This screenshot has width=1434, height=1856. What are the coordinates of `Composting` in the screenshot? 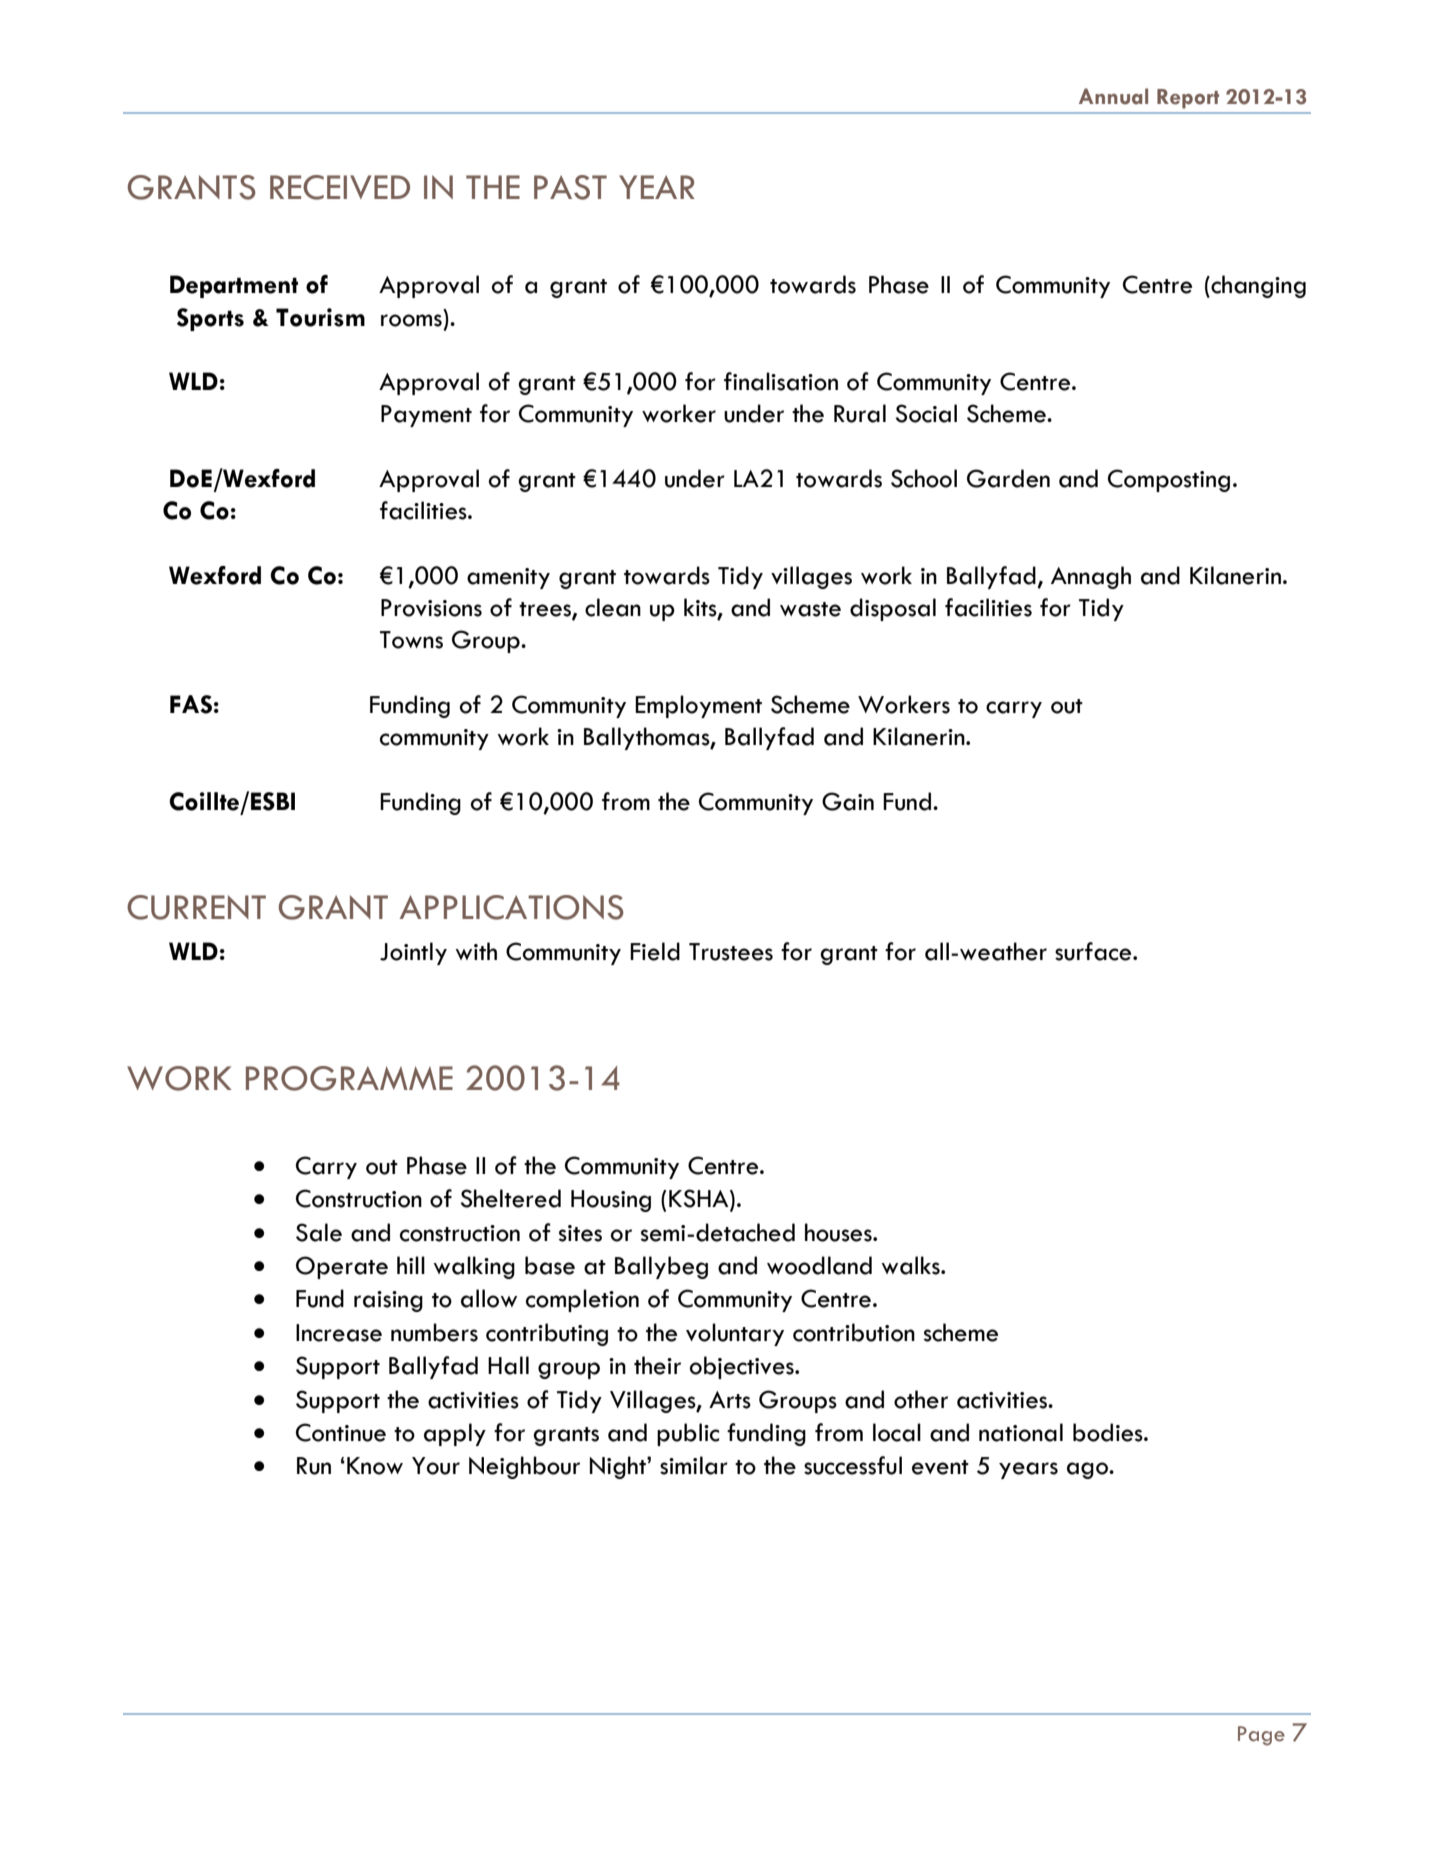 It's located at (1169, 480).
